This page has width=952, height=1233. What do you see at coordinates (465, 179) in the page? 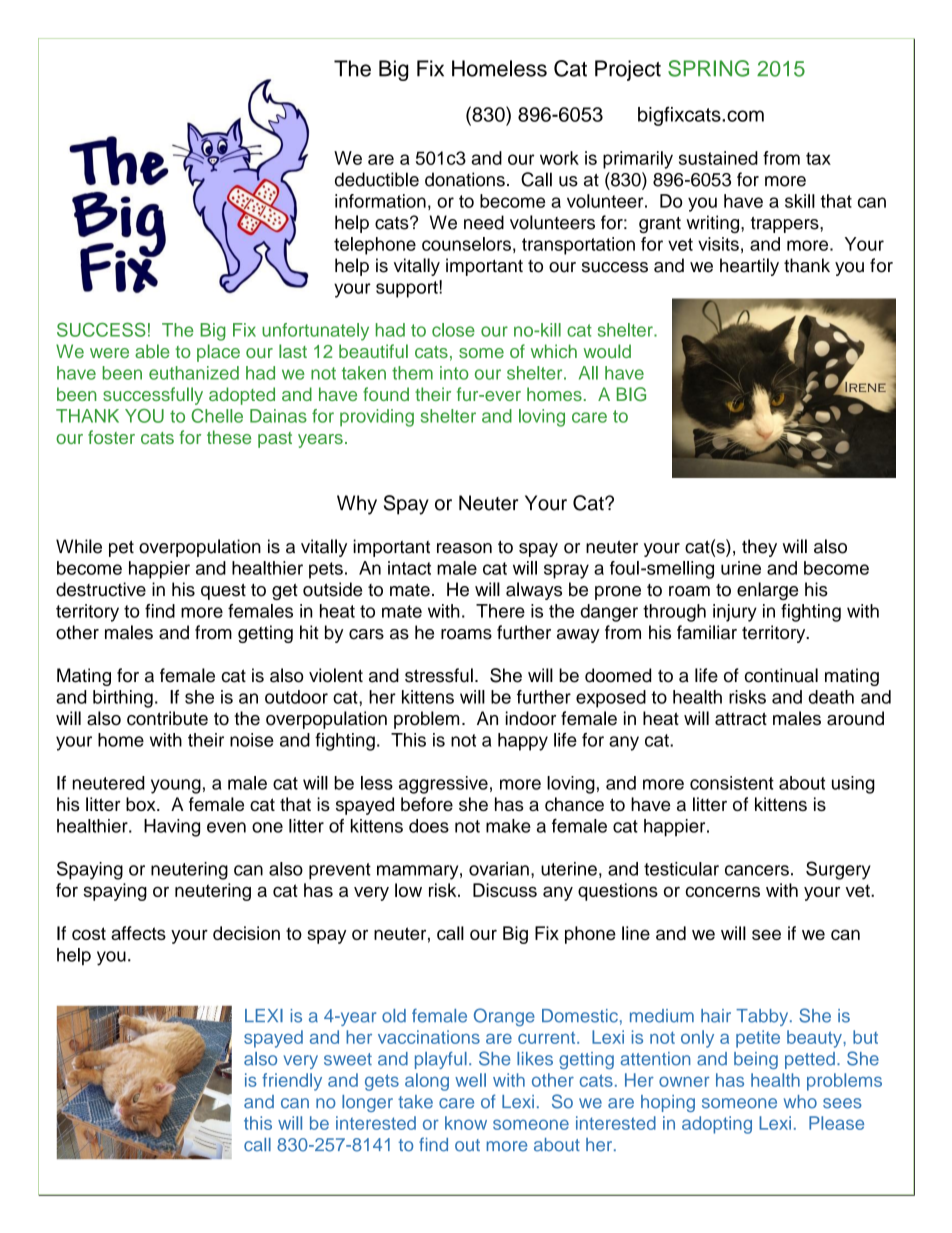
I see `donations` at bounding box center [465, 179].
